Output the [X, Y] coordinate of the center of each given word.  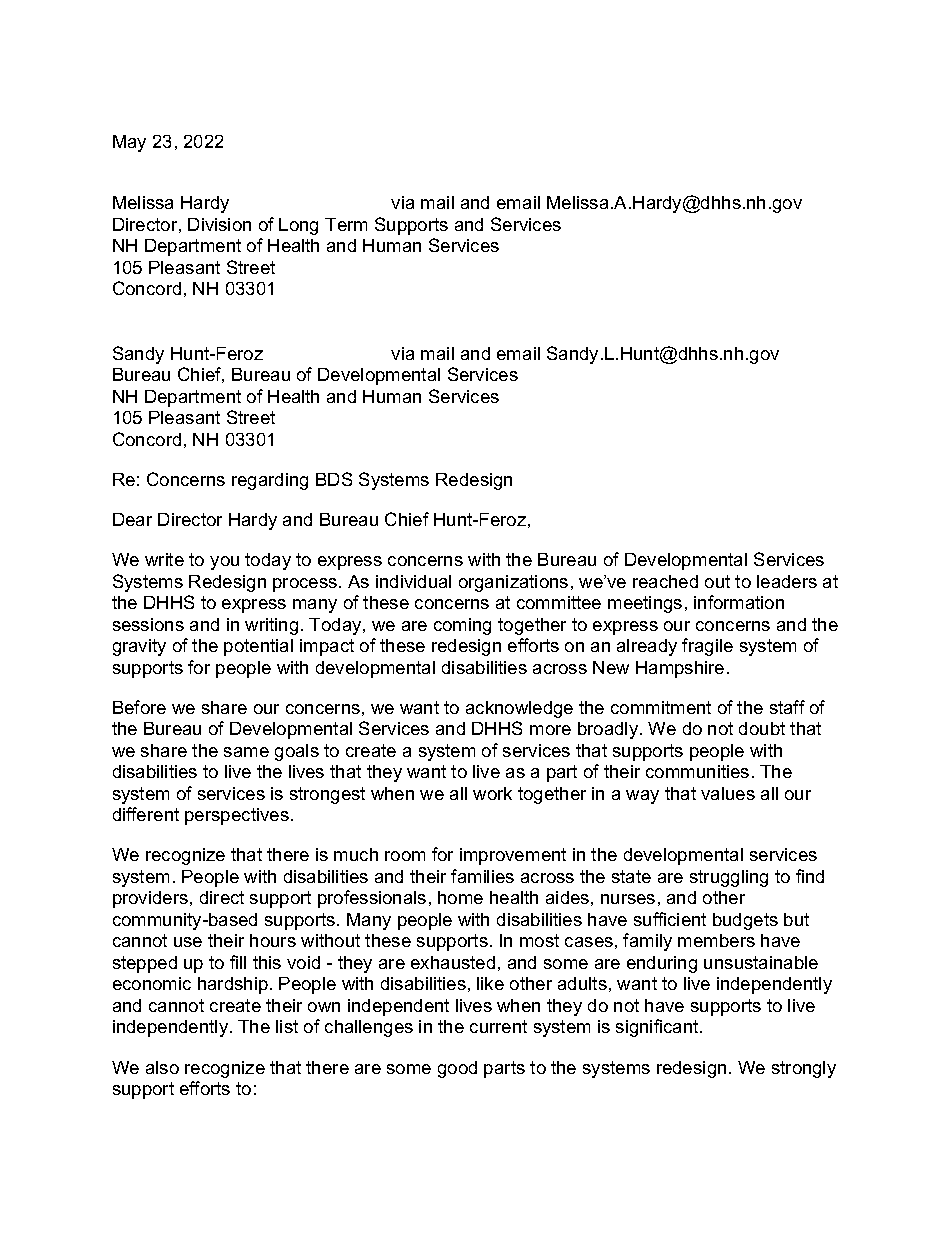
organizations [513, 583]
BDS [334, 479]
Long [298, 226]
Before [139, 707]
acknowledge [519, 709]
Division [219, 224]
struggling [729, 878]
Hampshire [680, 669]
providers [152, 899]
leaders [787, 581]
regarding [270, 481]
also [162, 1067]
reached [665, 581]
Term [346, 224]
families [482, 876]
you [224, 563]
